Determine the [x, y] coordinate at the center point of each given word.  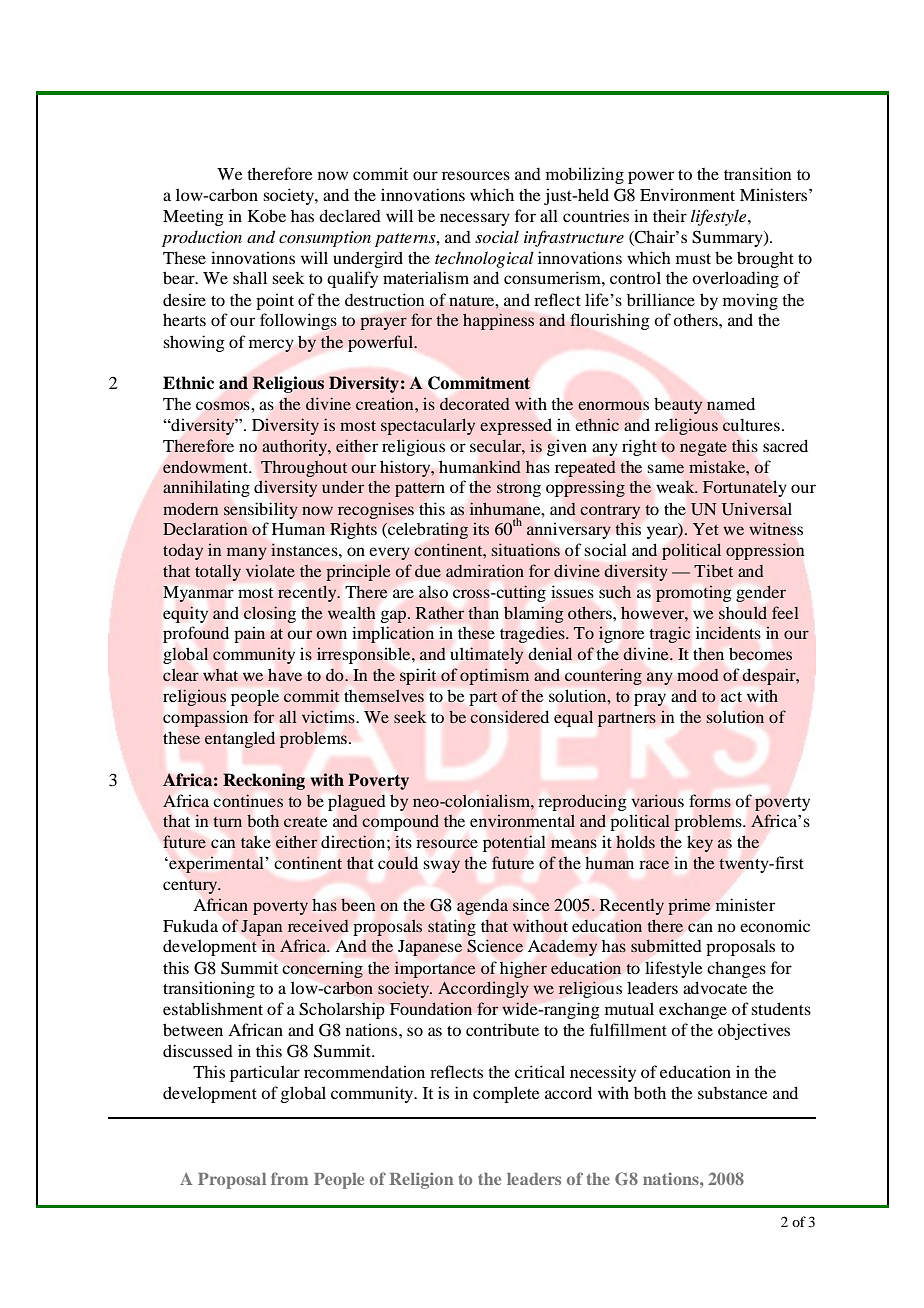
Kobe [267, 215]
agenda [482, 907]
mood [698, 675]
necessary [475, 219]
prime [689, 907]
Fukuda [190, 925]
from [289, 1178]
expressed [516, 427]
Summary [728, 238]
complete [506, 1094]
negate [703, 449]
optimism [494, 676]
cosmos [224, 405]
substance [733, 1093]
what [220, 675]
